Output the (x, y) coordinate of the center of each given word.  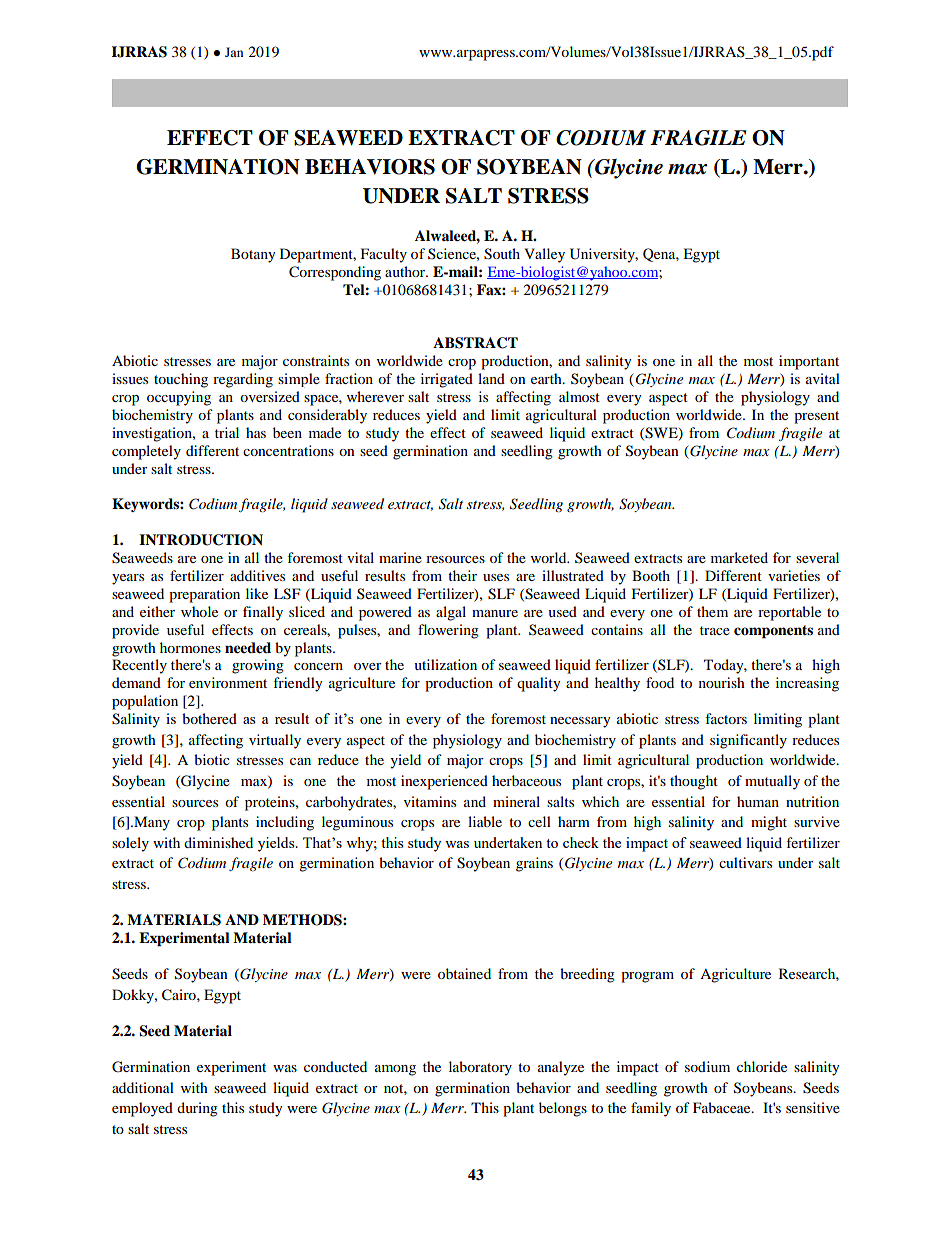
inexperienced (444, 782)
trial (227, 432)
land (491, 378)
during (197, 1109)
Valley (544, 255)
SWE (661, 433)
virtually (275, 741)
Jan (234, 52)
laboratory (480, 1068)
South (502, 254)
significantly (748, 741)
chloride (762, 1066)
